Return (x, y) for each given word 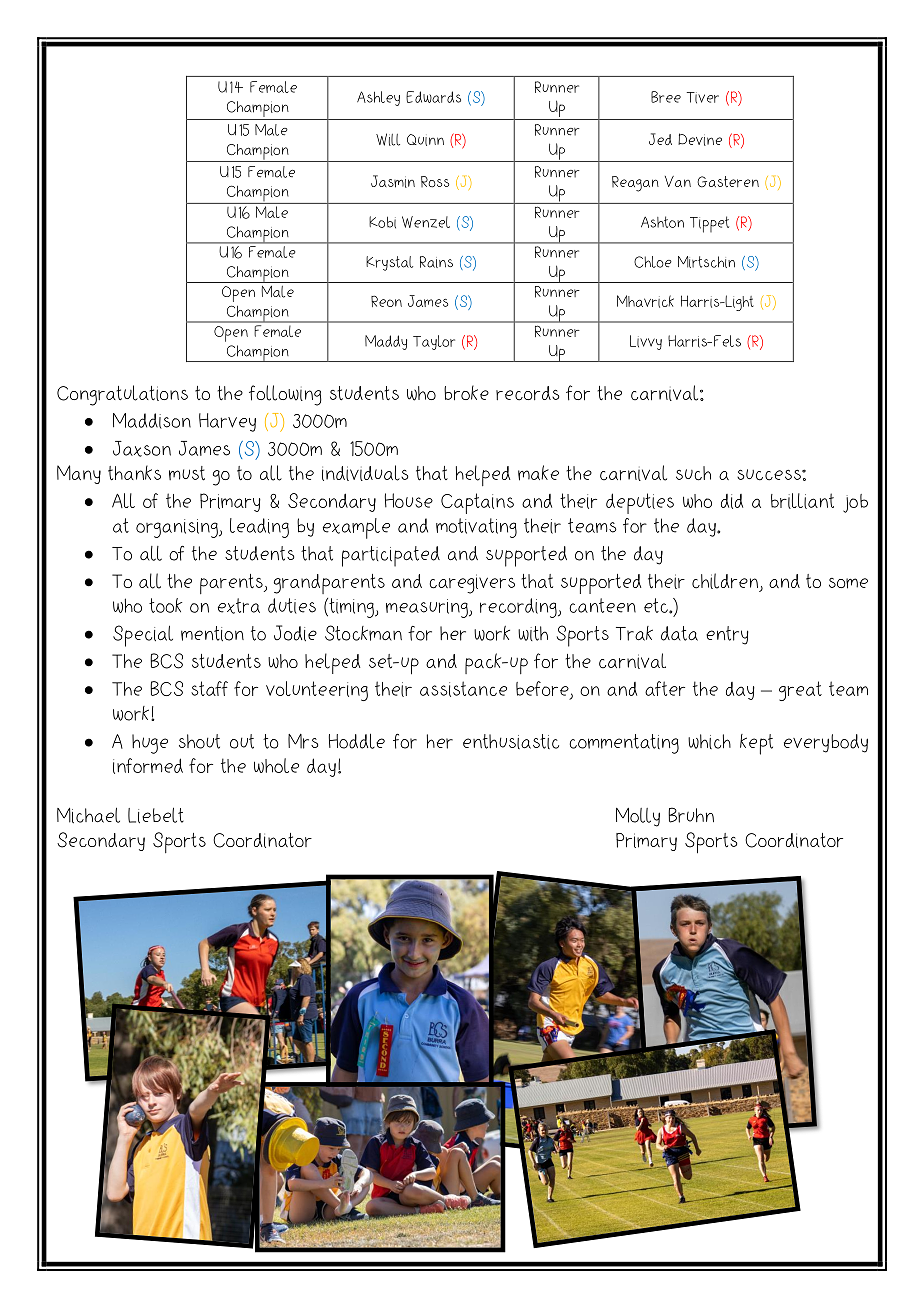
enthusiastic (511, 741)
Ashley (378, 98)
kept (756, 744)
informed (148, 766)
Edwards (433, 97)
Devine (700, 139)
